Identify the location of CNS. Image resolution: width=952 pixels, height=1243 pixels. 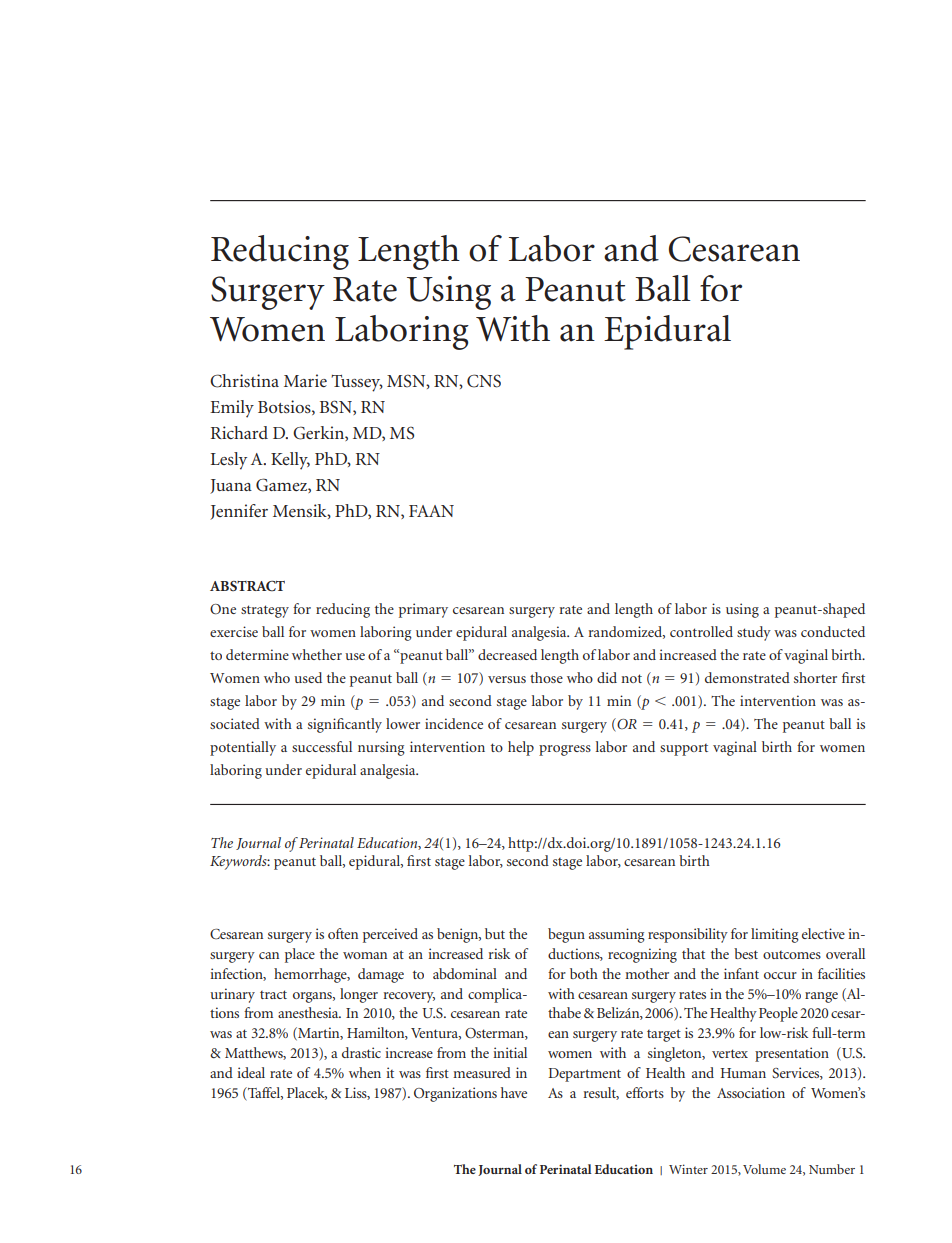
(484, 381).
